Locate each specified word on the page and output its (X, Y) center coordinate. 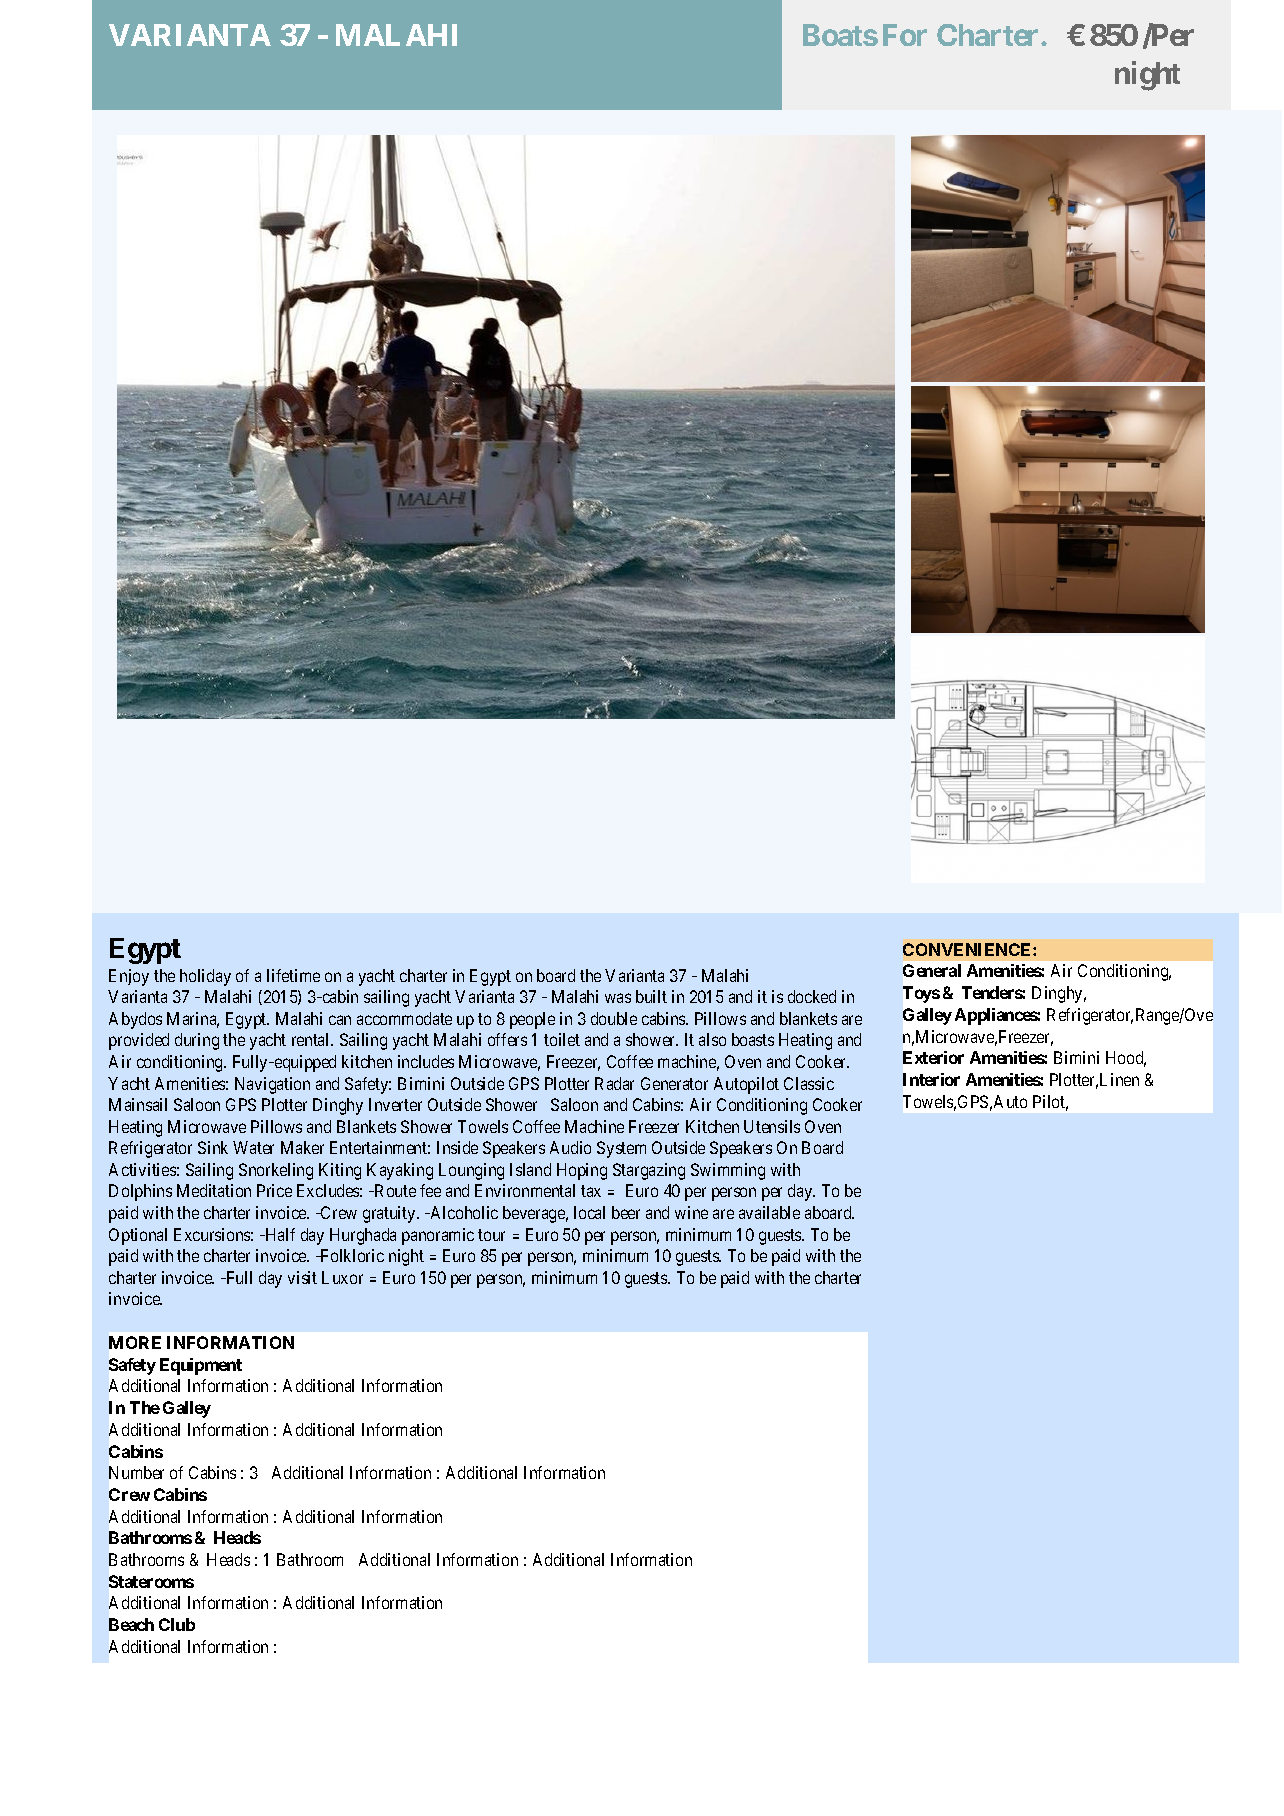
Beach (131, 1624)
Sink (213, 1147)
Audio (570, 1147)
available (769, 1212)
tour (491, 1235)
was (618, 998)
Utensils (772, 1126)
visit (302, 1277)
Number (136, 1472)
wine (691, 1212)
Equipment (201, 1366)
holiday (205, 977)
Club (177, 1624)
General (932, 970)
